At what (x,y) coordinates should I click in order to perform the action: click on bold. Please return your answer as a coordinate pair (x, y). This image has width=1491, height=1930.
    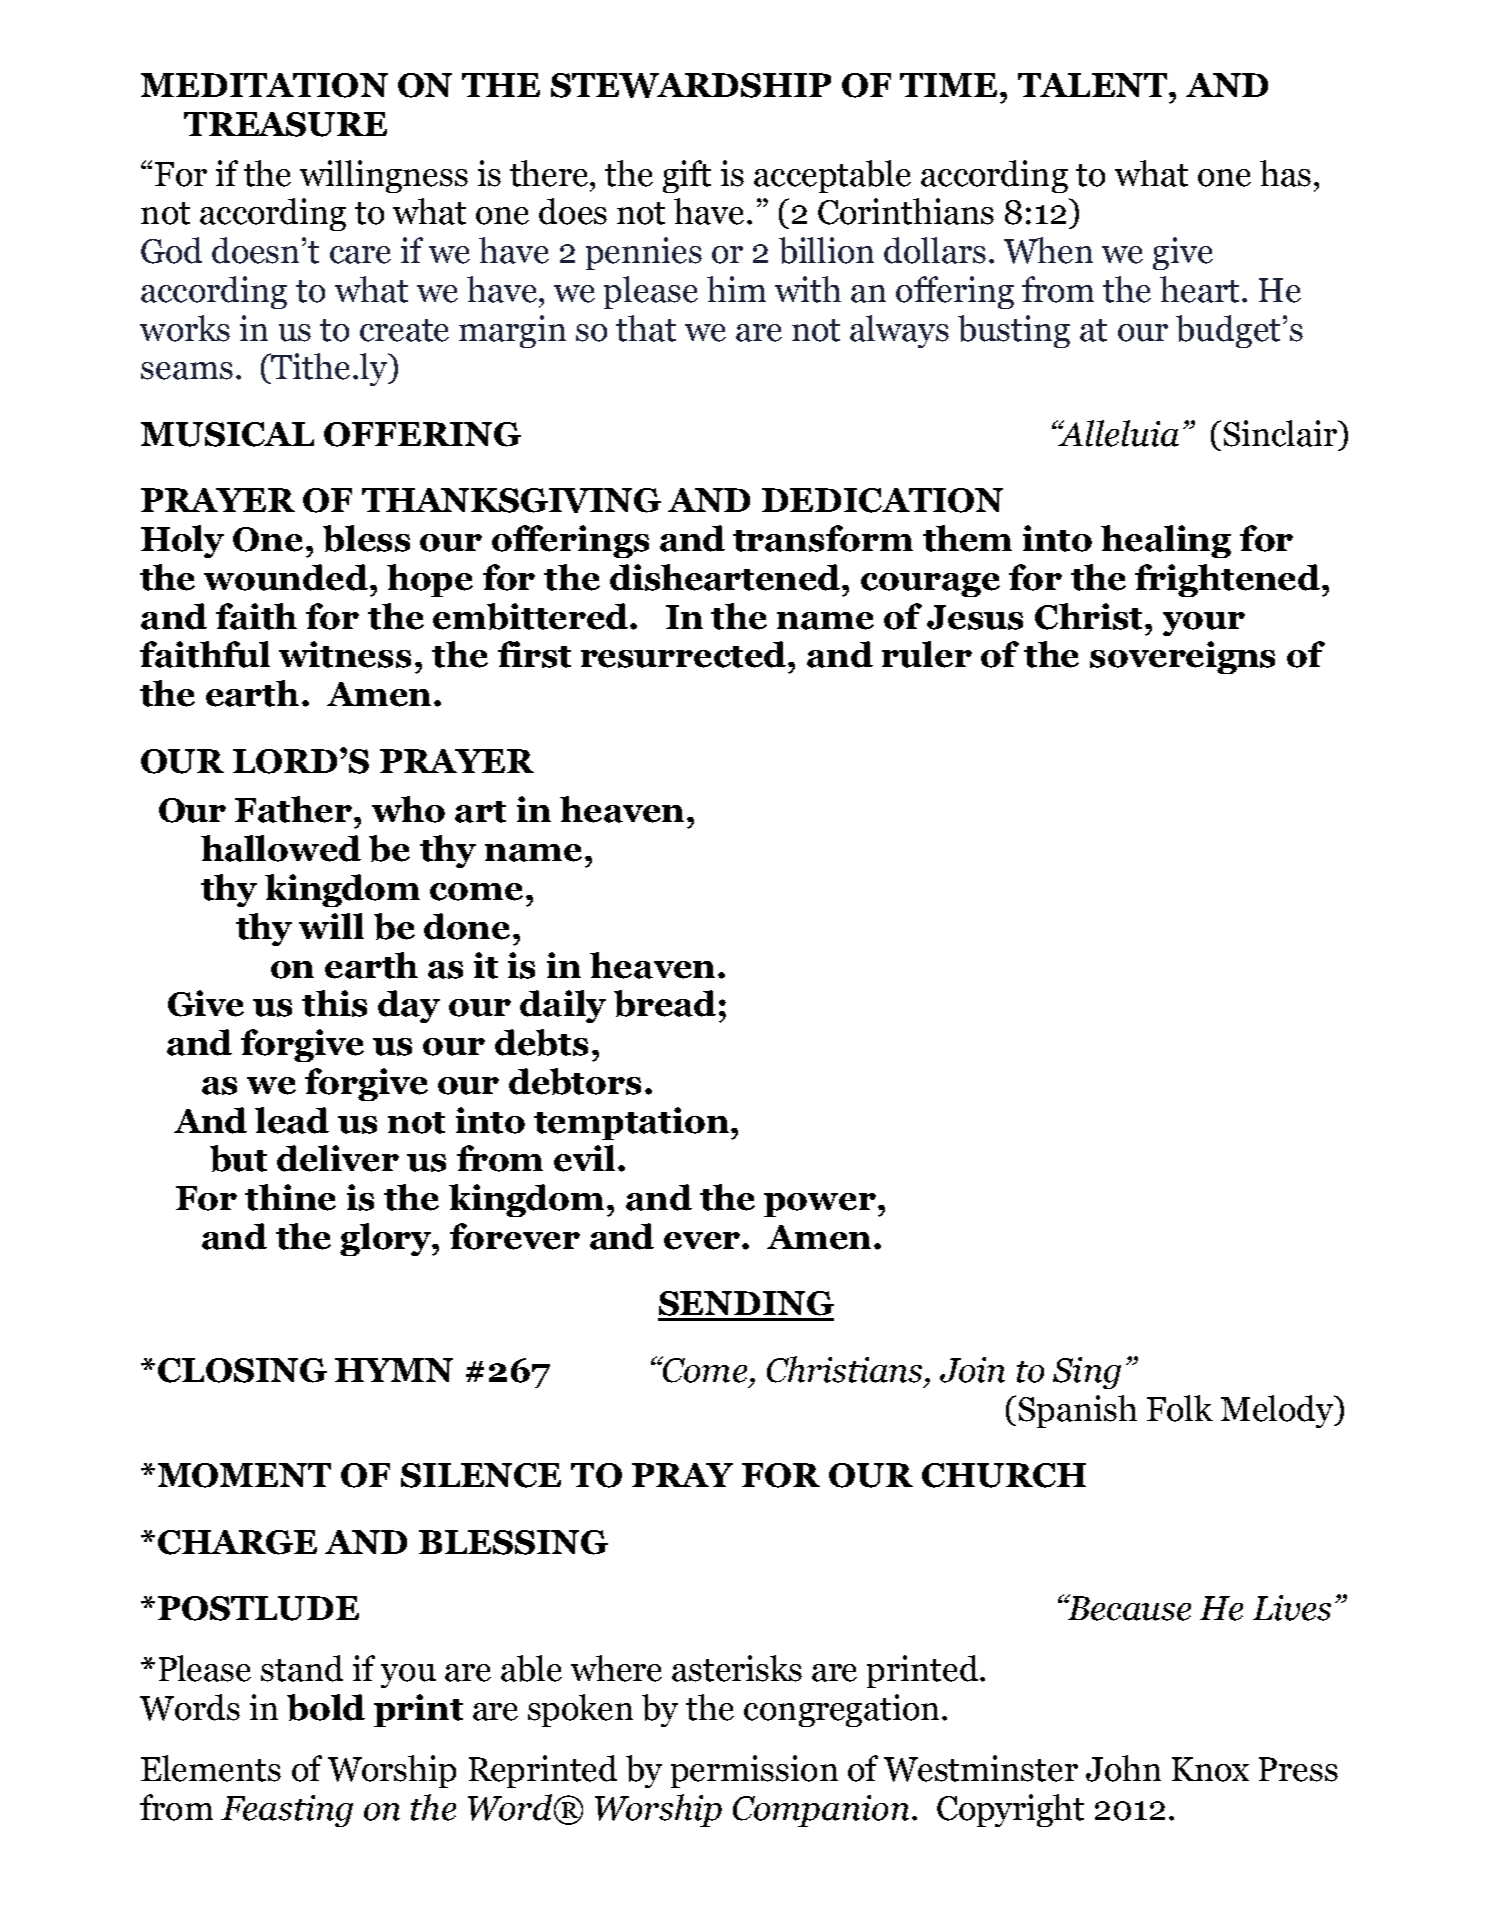
    Looking at the image, I should click on (326, 1707).
